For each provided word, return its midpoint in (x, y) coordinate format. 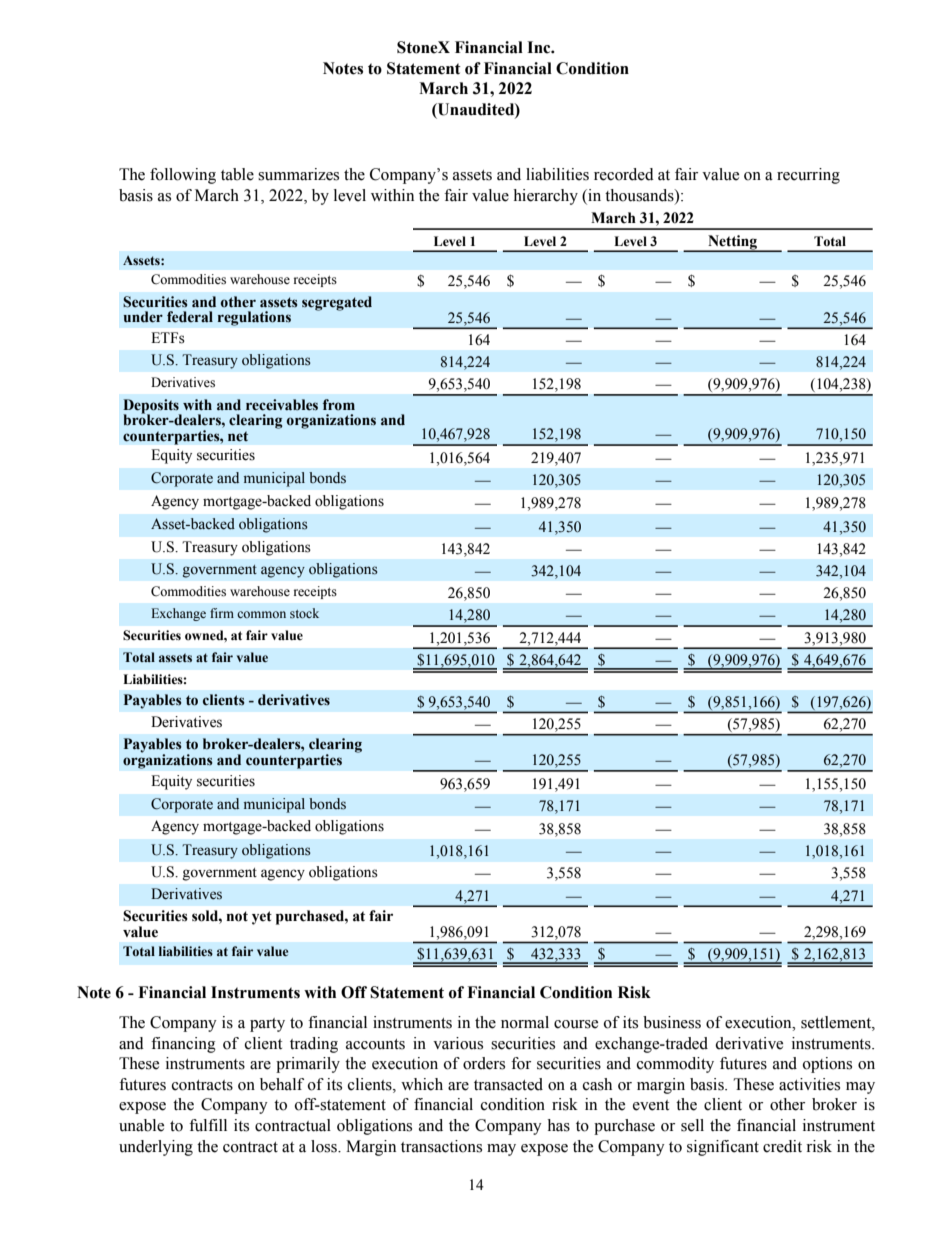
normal (525, 1022)
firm (222, 613)
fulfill (208, 1125)
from (339, 405)
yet (262, 918)
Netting (732, 243)
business (672, 1022)
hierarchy (545, 197)
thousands (640, 195)
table (237, 174)
